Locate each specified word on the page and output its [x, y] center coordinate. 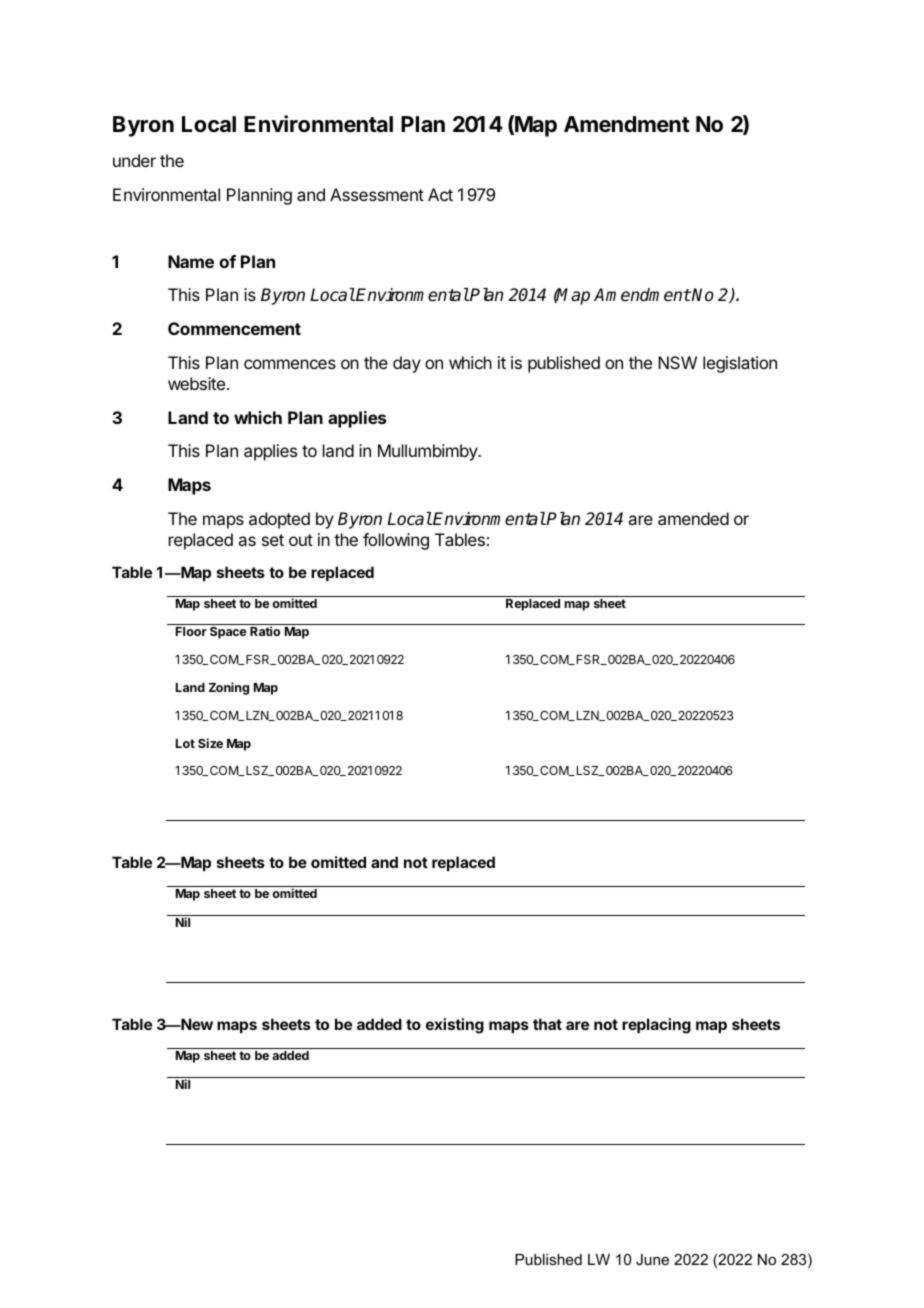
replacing [656, 1026]
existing [455, 1026]
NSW [677, 362]
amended [693, 518]
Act [440, 194]
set [273, 540]
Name [191, 261]
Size [210, 743]
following [396, 541]
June [652, 1259]
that [547, 1024]
